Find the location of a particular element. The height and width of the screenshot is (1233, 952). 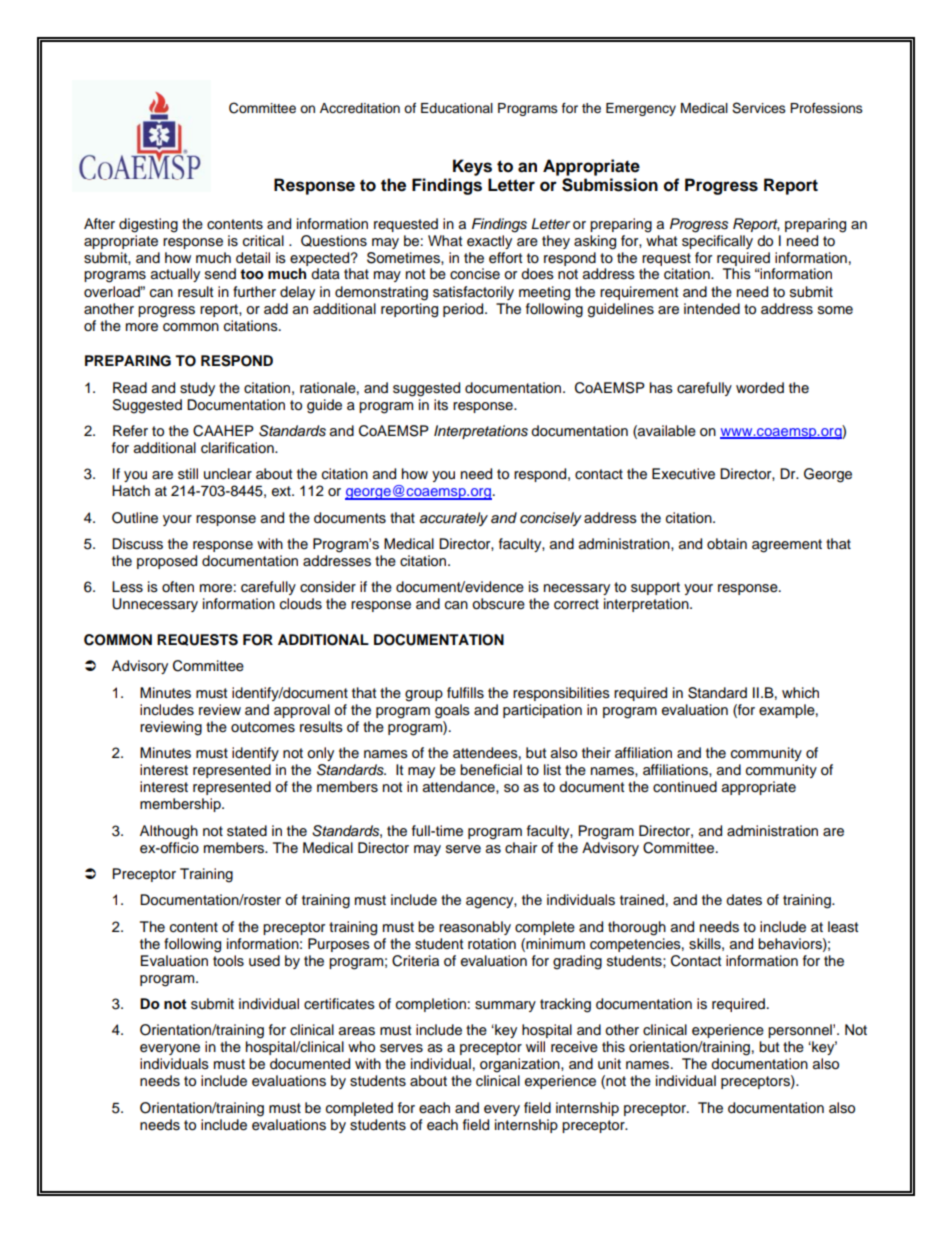

digesting is located at coordinates (148, 225).
